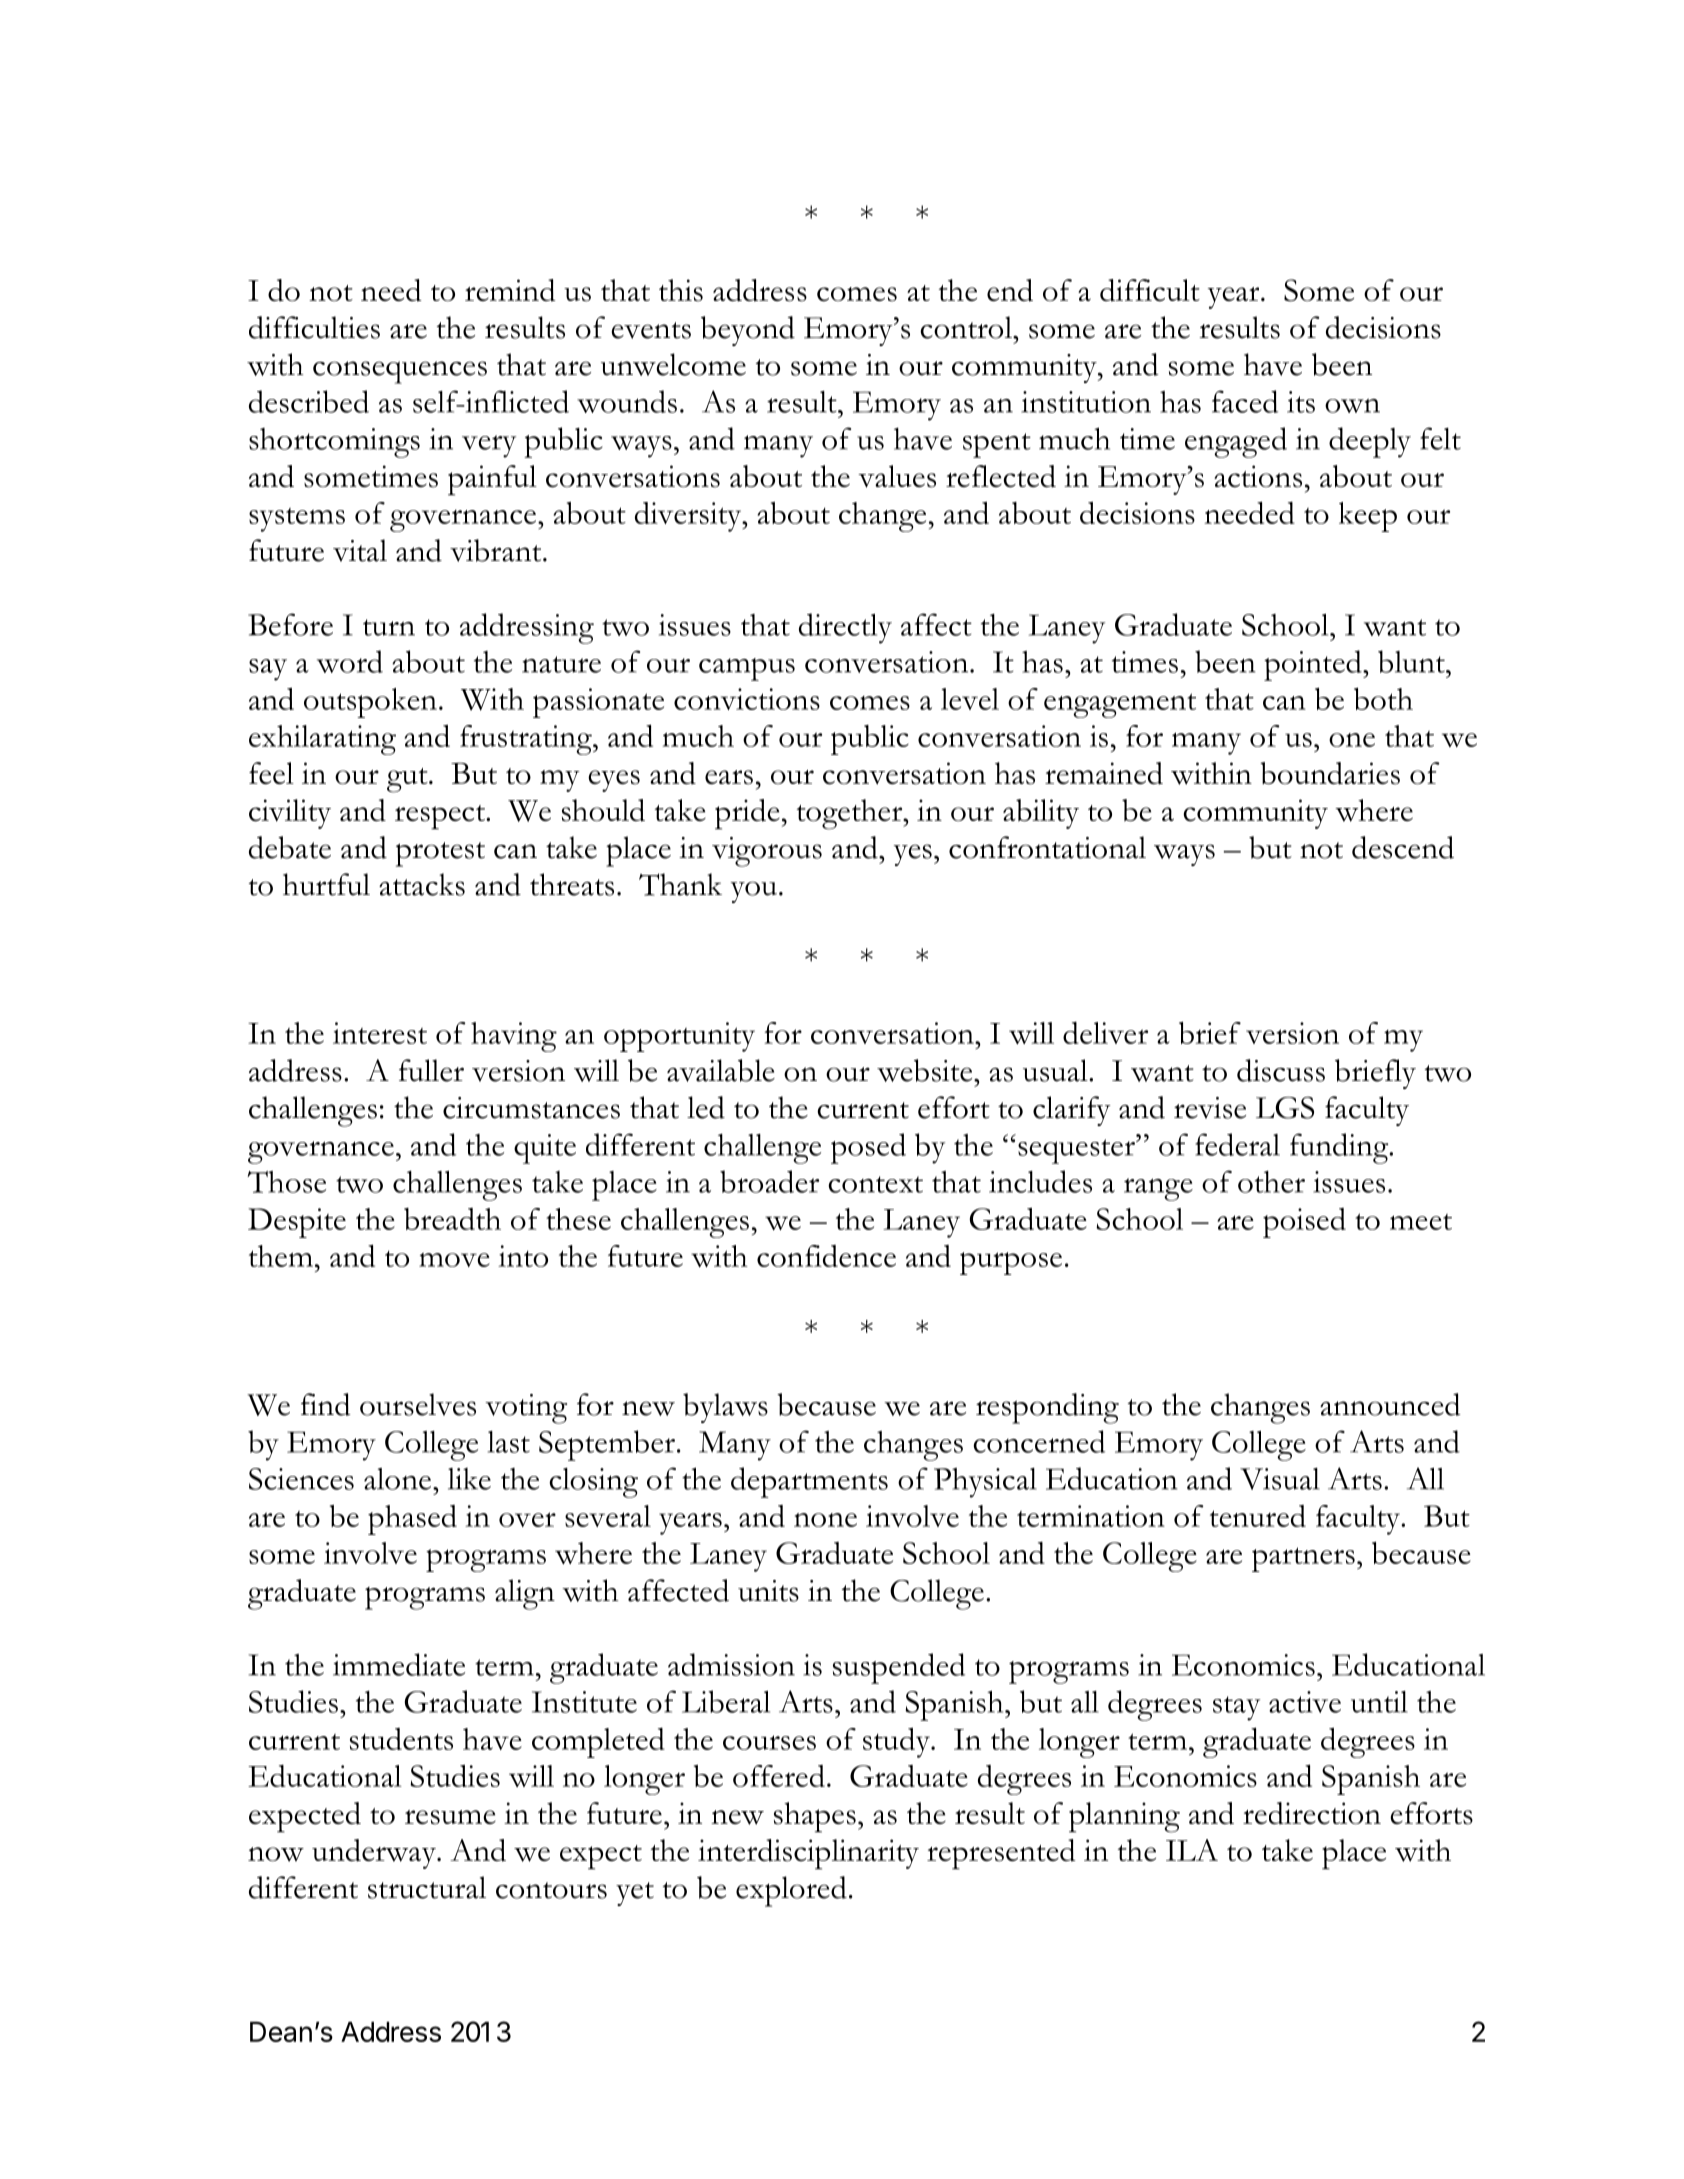 Image resolution: width=1684 pixels, height=2179 pixels. Describe the element at coordinates (851, 814) in the image. I see `together` at that location.
